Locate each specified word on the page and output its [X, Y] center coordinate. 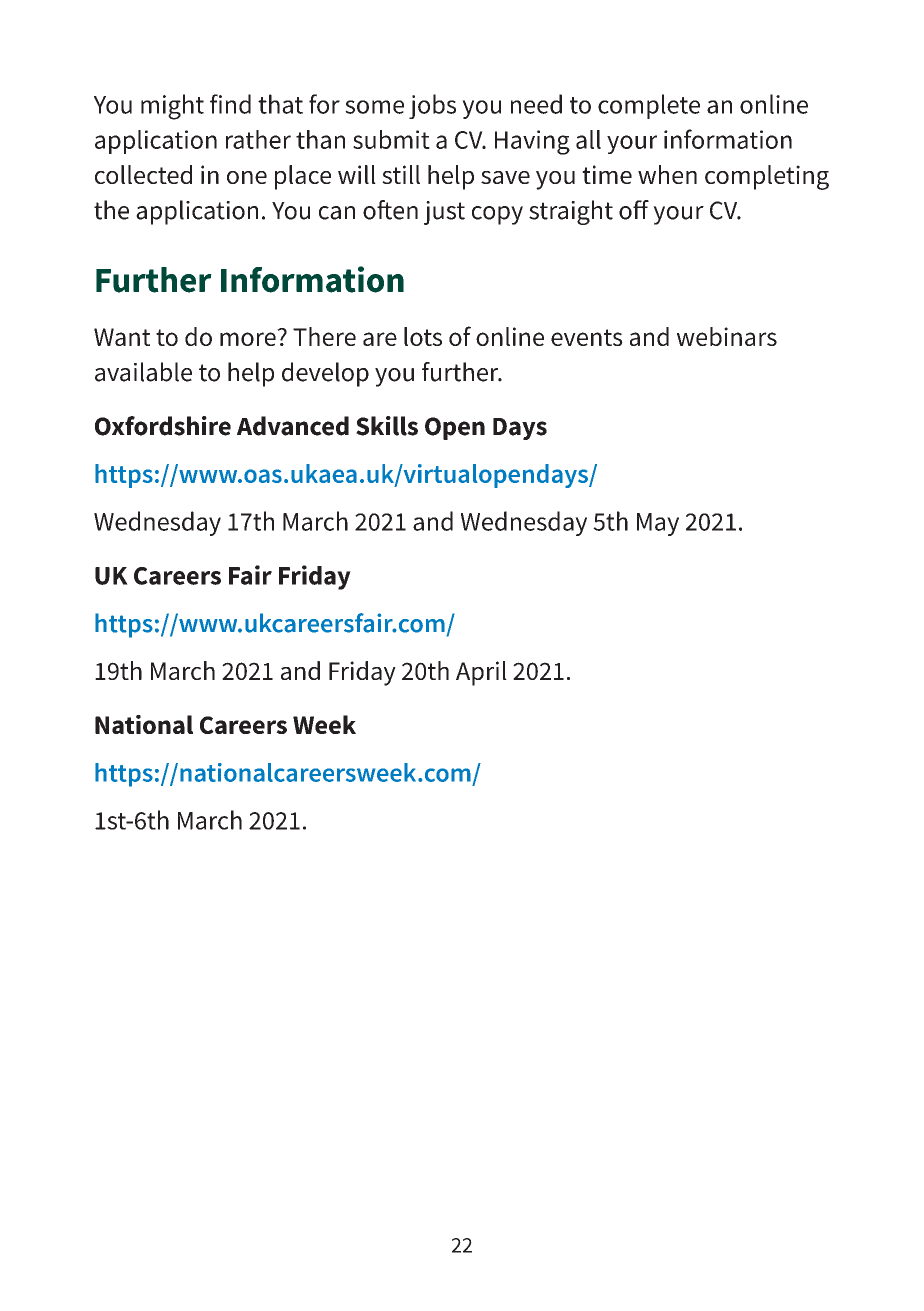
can [337, 213]
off [634, 210]
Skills [387, 426]
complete [649, 106]
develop [325, 374]
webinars [727, 336]
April [481, 673]
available [143, 372]
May [658, 524]
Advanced [293, 426]
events [587, 337]
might [172, 107]
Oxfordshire [163, 426]
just [444, 213]
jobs [432, 106]
